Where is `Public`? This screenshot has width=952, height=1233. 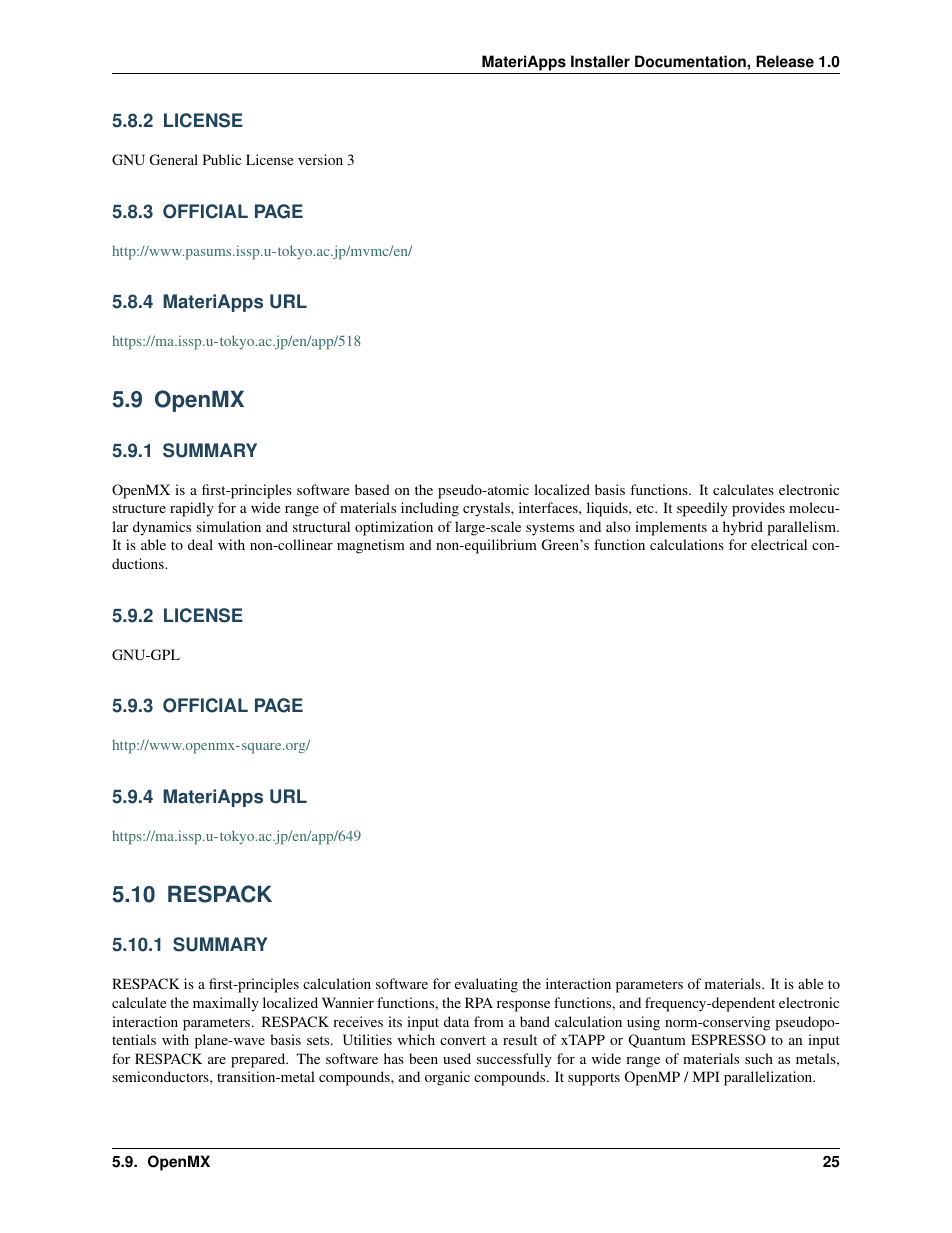
Public is located at coordinates (222, 159).
